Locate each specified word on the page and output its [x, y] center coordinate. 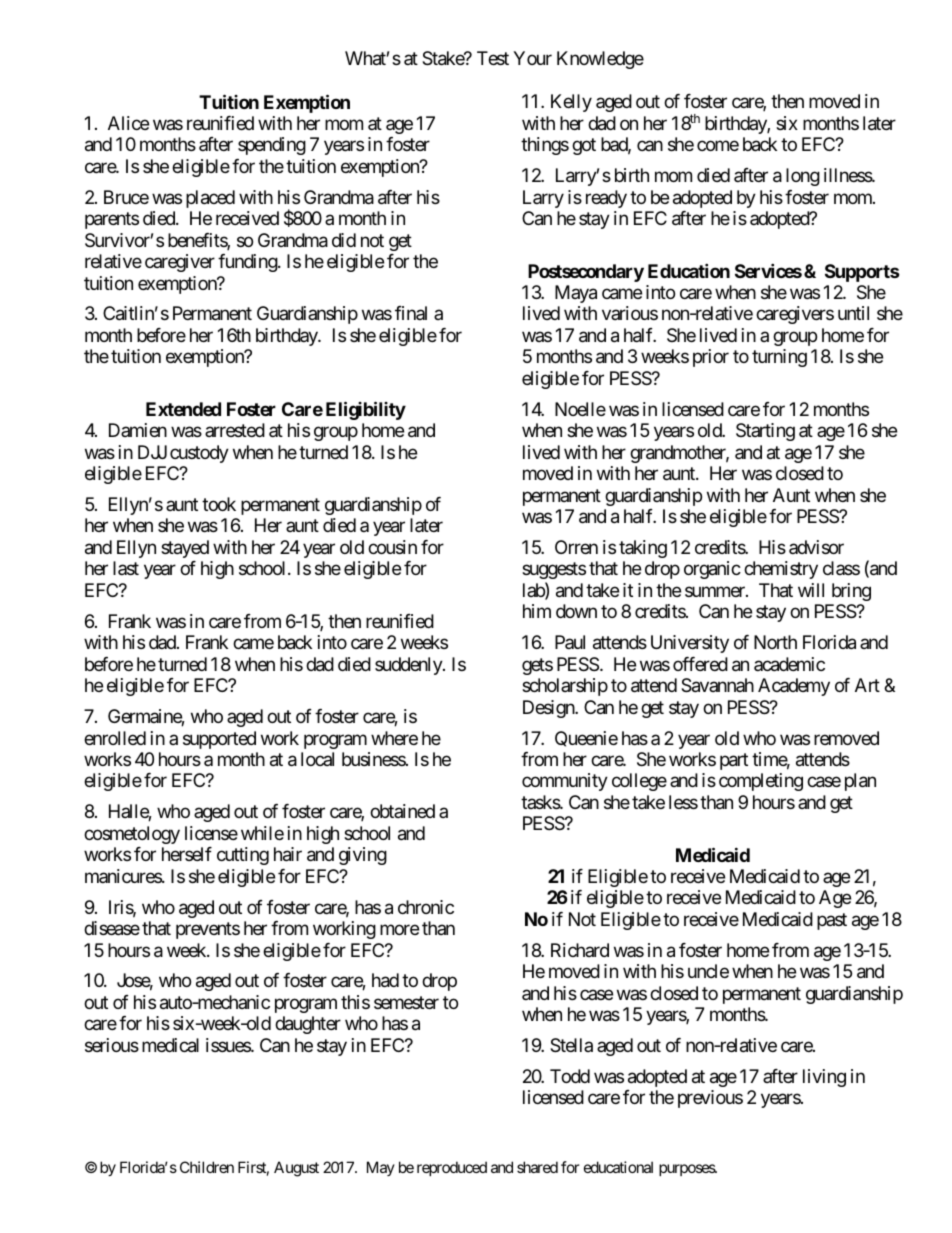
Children [207, 1167]
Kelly [571, 103]
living [824, 1078]
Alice [128, 123]
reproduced [452, 1168]
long [803, 177]
